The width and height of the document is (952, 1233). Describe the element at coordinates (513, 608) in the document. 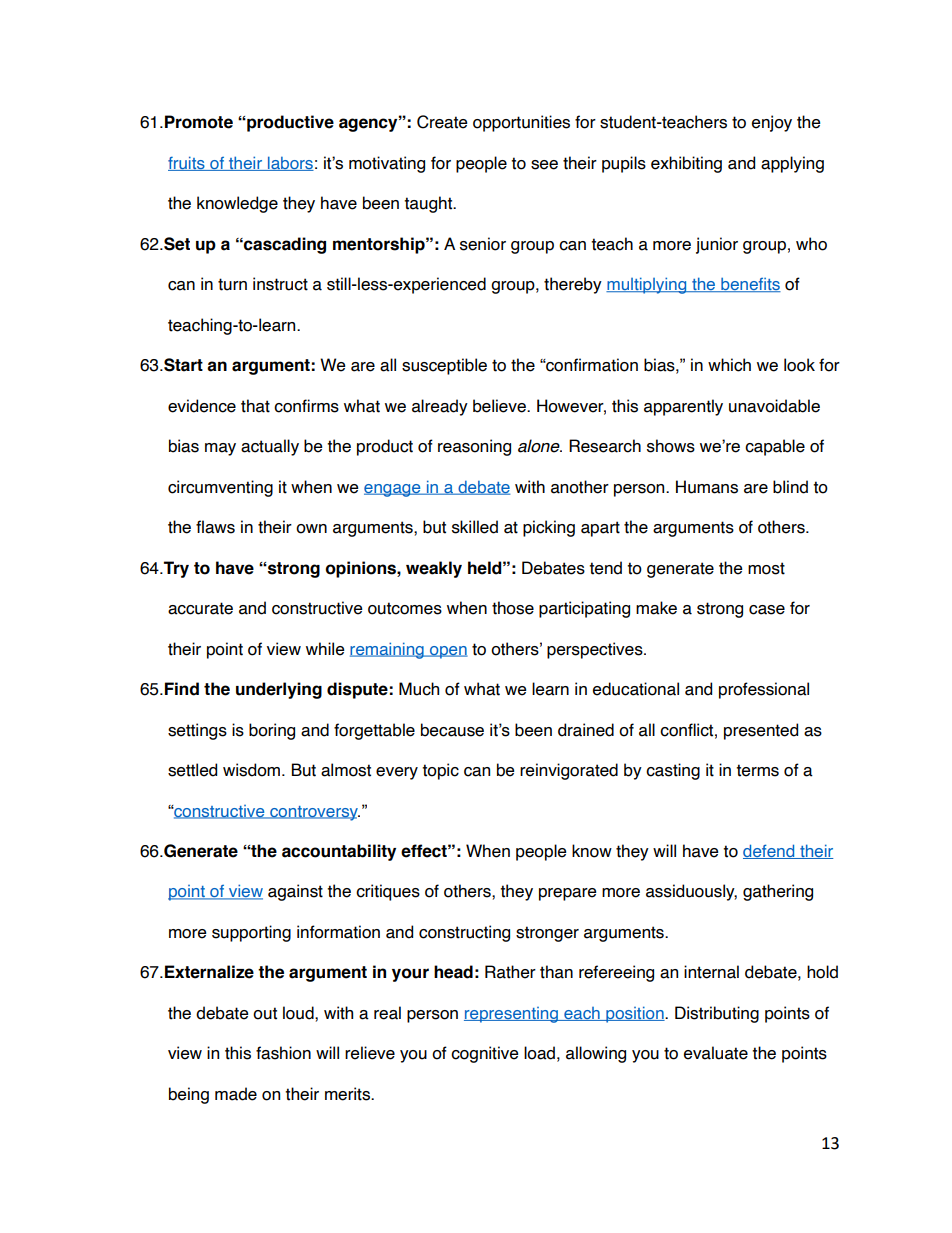

I see `those` at that location.
